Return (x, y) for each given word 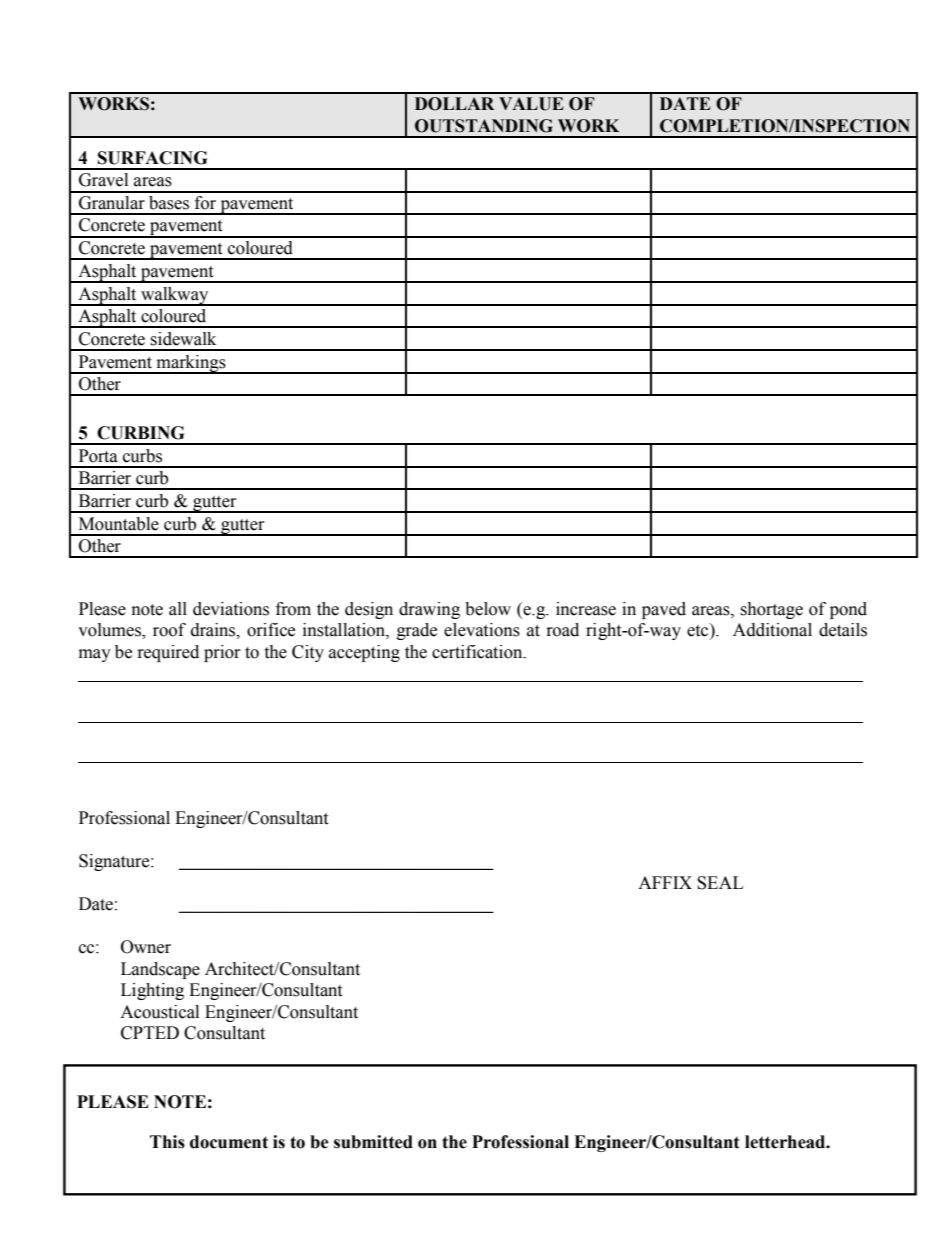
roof (169, 630)
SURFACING (152, 158)
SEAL (720, 883)
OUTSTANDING (484, 126)
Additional (772, 630)
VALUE (531, 104)
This (167, 1142)
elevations (482, 630)
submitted (373, 1142)
